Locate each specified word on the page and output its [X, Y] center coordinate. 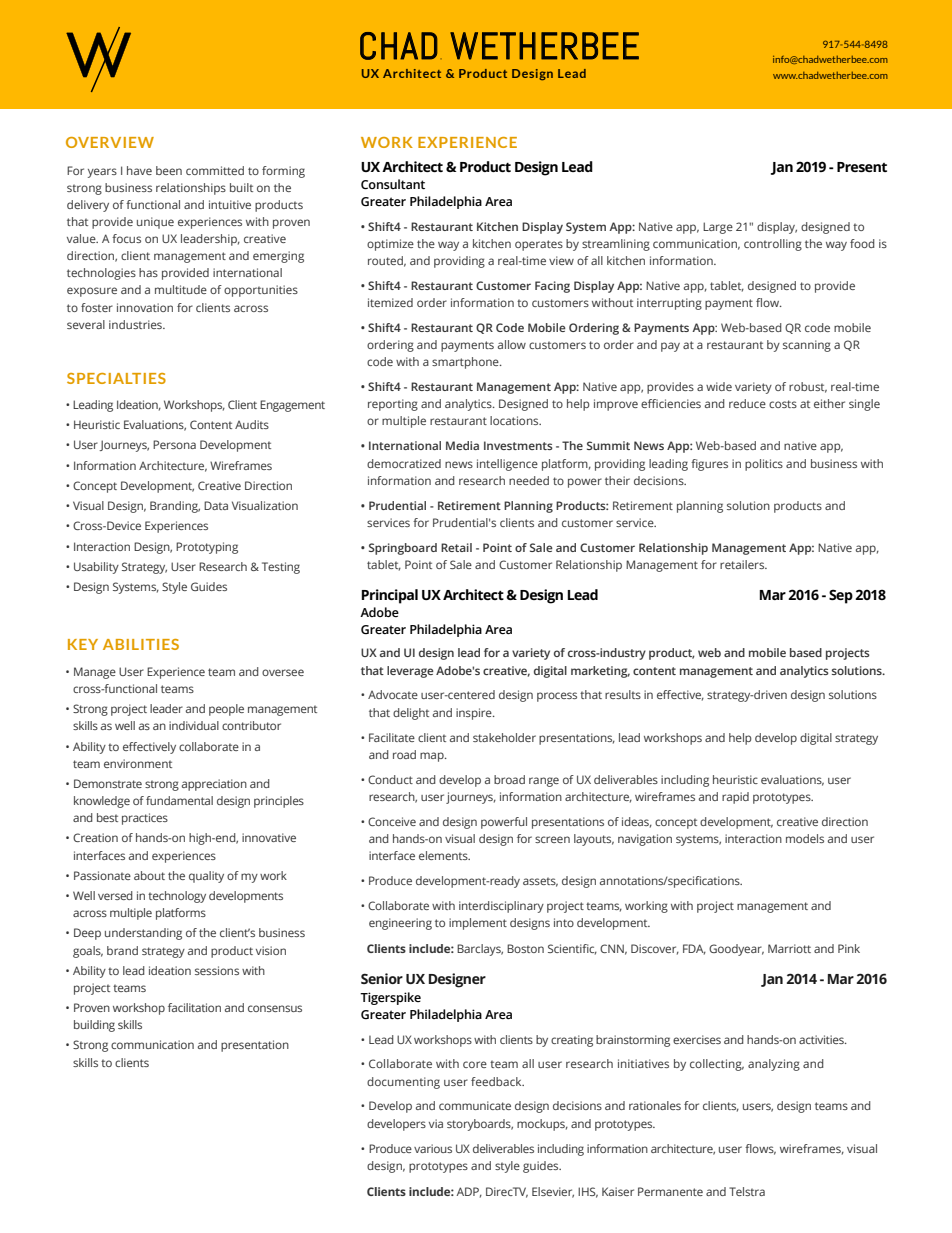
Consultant [393, 184]
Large [718, 228]
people [226, 710]
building [94, 1026]
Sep [841, 596]
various [433, 1148]
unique [155, 223]
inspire [475, 714]
